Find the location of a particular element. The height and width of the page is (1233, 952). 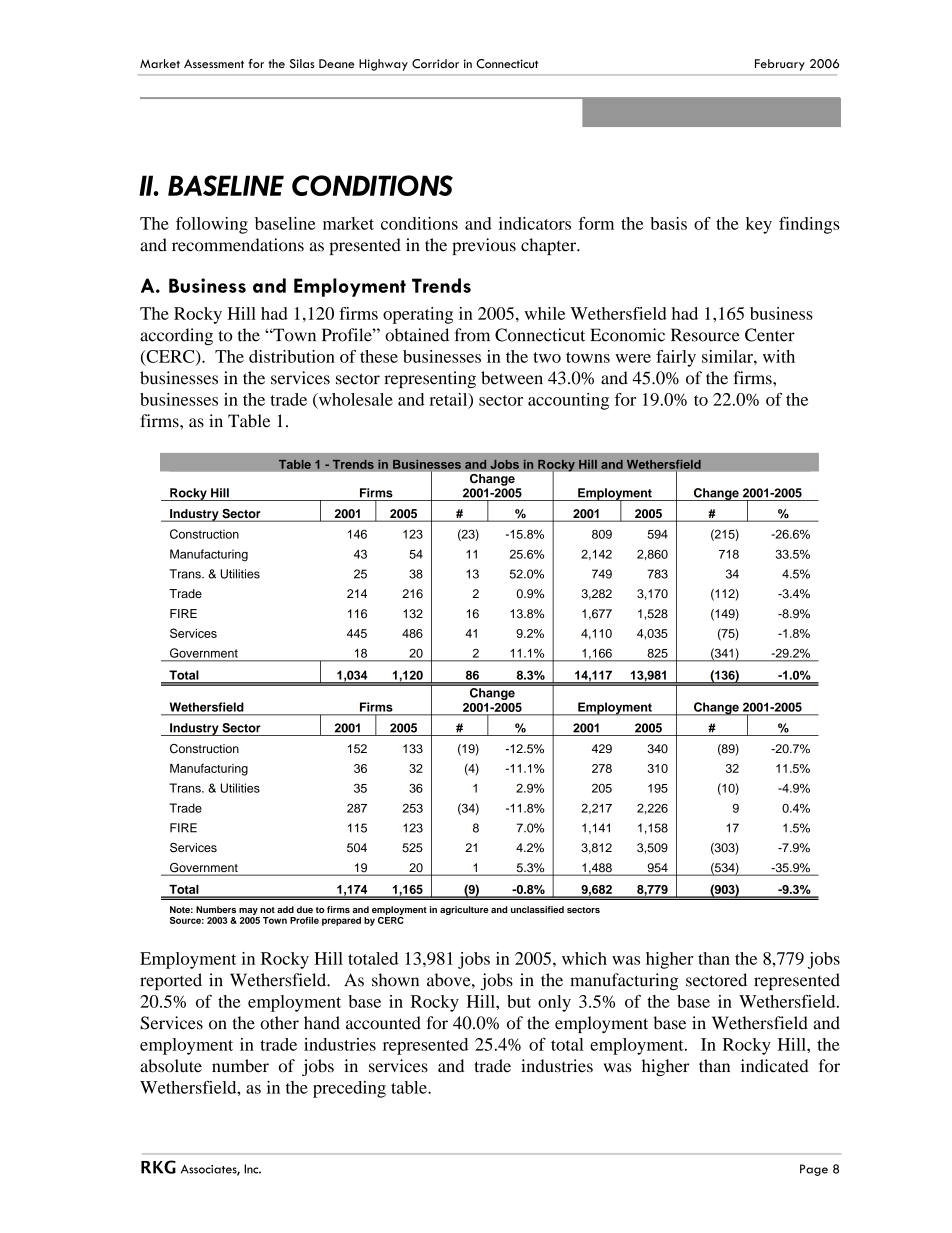

preceding is located at coordinates (349, 1089).
